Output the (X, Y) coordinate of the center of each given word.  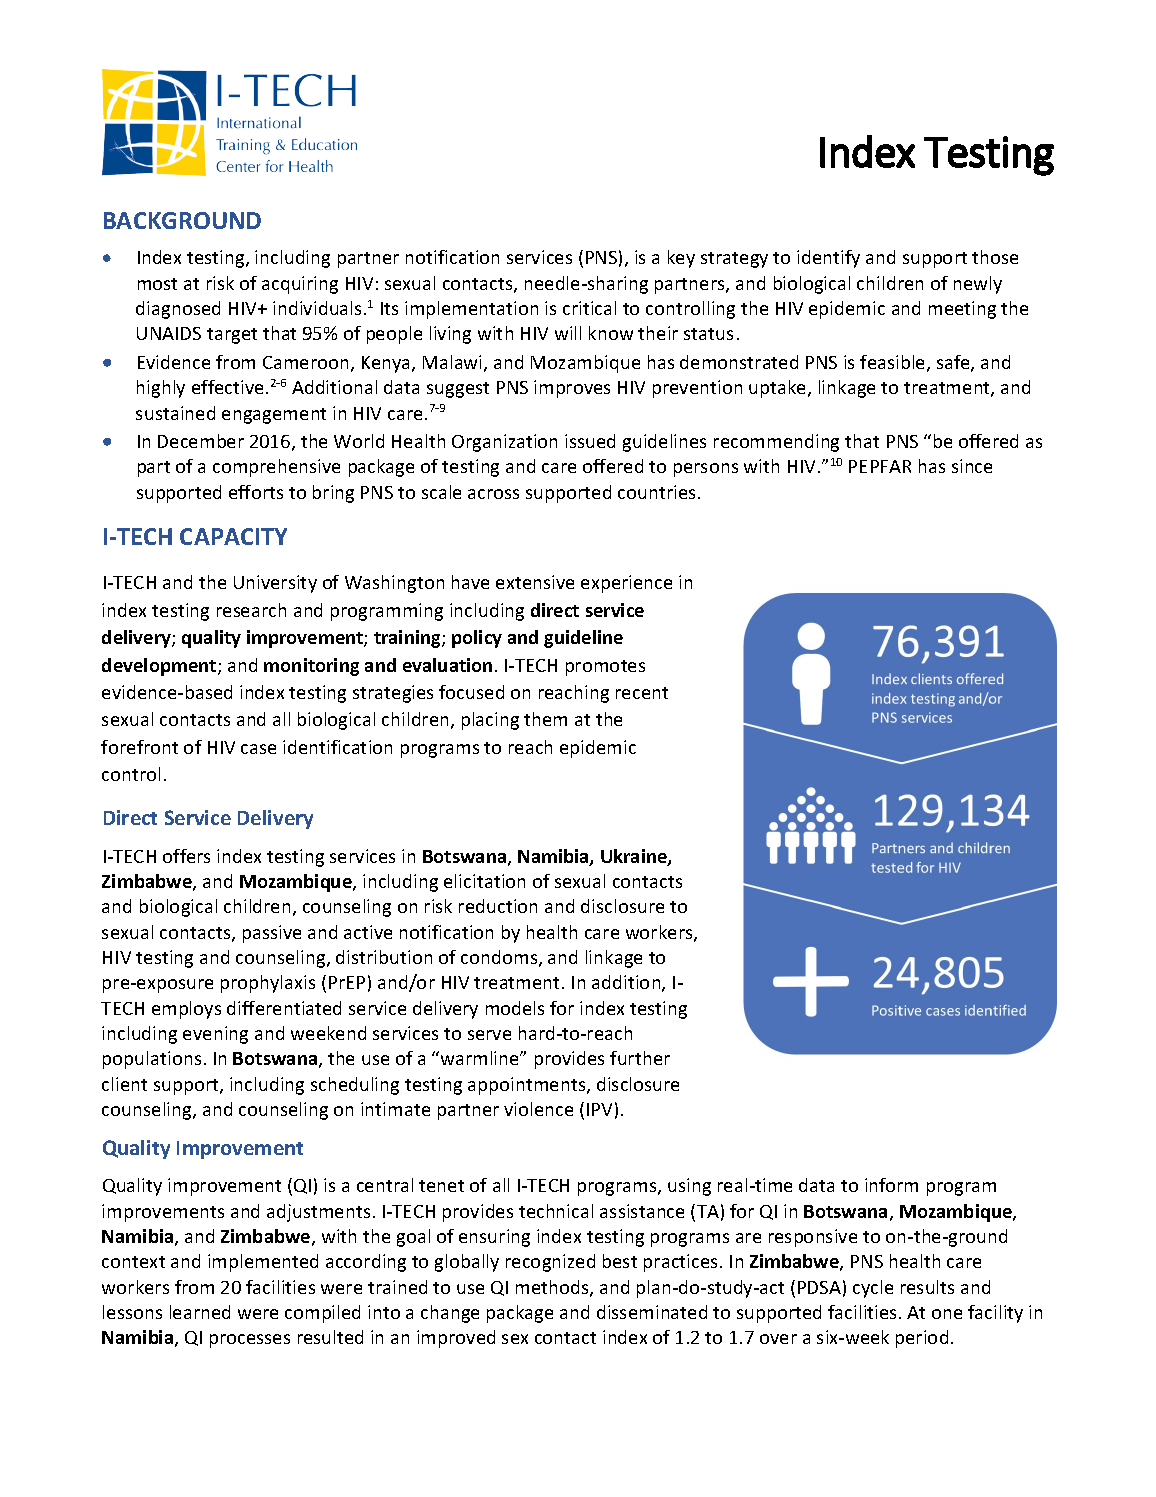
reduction (498, 906)
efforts (256, 492)
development (160, 667)
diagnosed (178, 310)
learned (200, 1312)
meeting (962, 310)
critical (589, 308)
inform (891, 1185)
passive (272, 934)
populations (152, 1060)
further (640, 1058)
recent (642, 693)
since (972, 466)
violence (538, 1109)
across (493, 494)
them (545, 719)
